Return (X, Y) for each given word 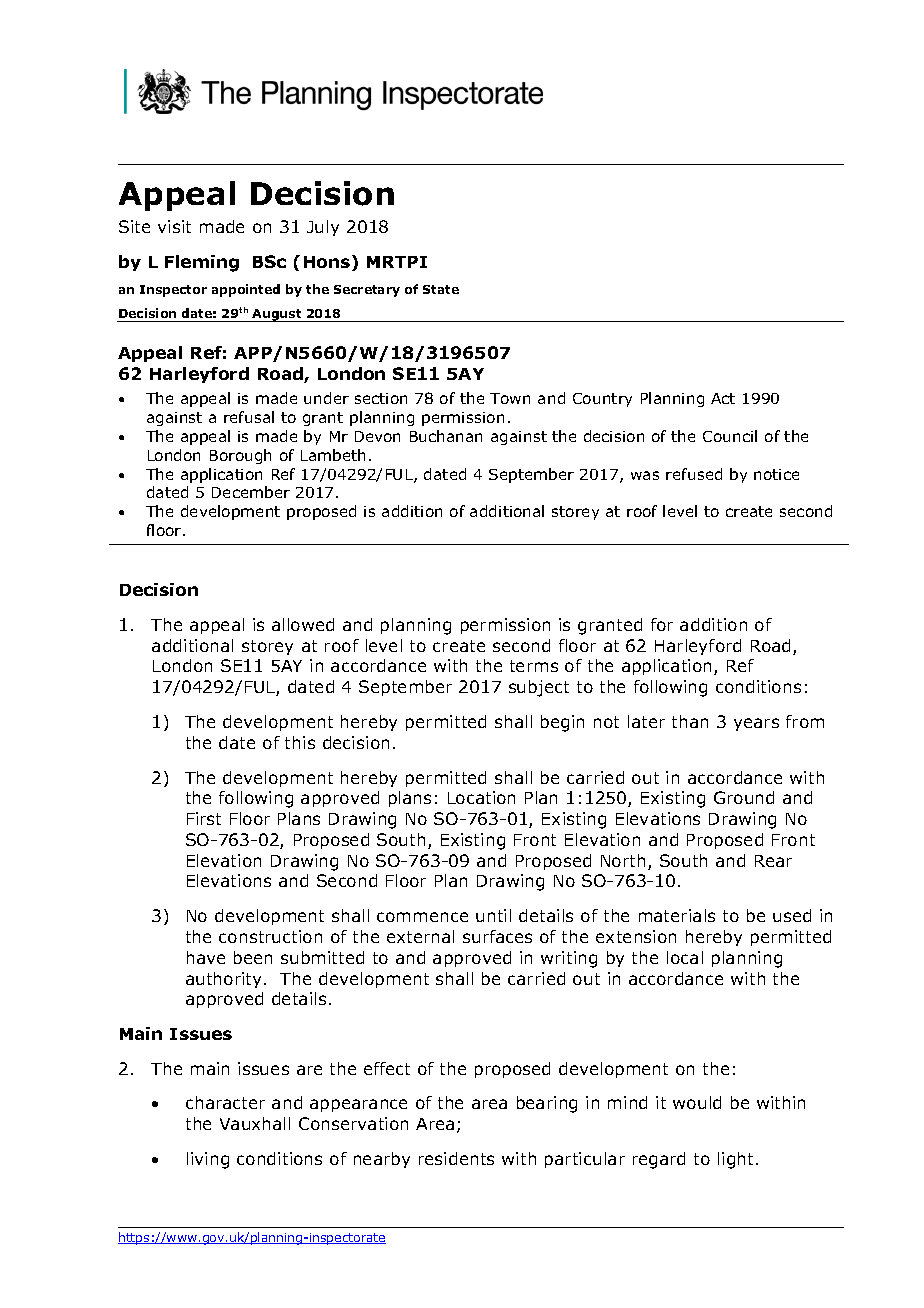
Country (602, 400)
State (441, 289)
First (204, 818)
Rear (773, 861)
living (208, 1160)
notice (776, 474)
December (251, 492)
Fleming (202, 263)
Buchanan (446, 436)
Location (481, 797)
